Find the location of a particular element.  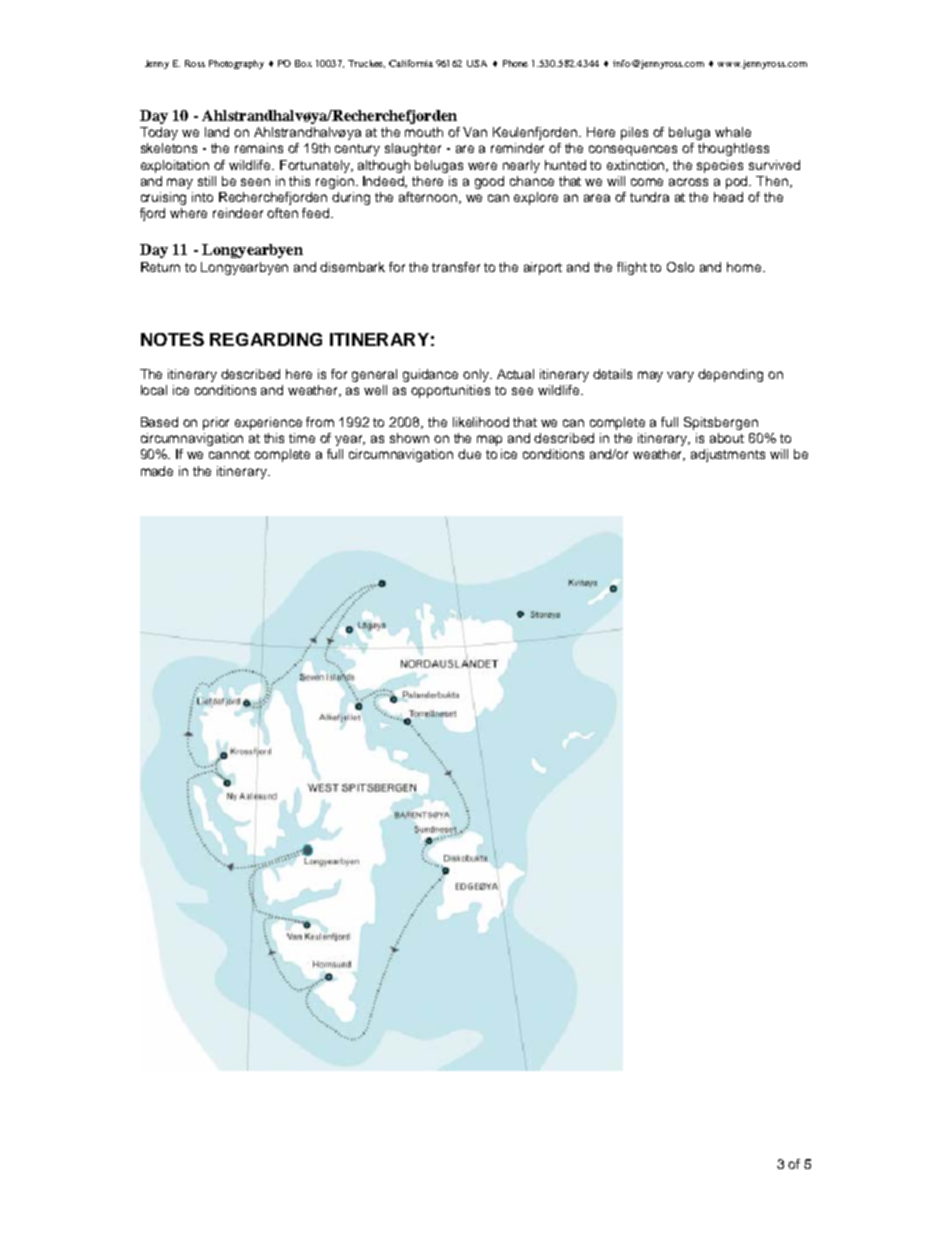

only is located at coordinates (477, 375).
